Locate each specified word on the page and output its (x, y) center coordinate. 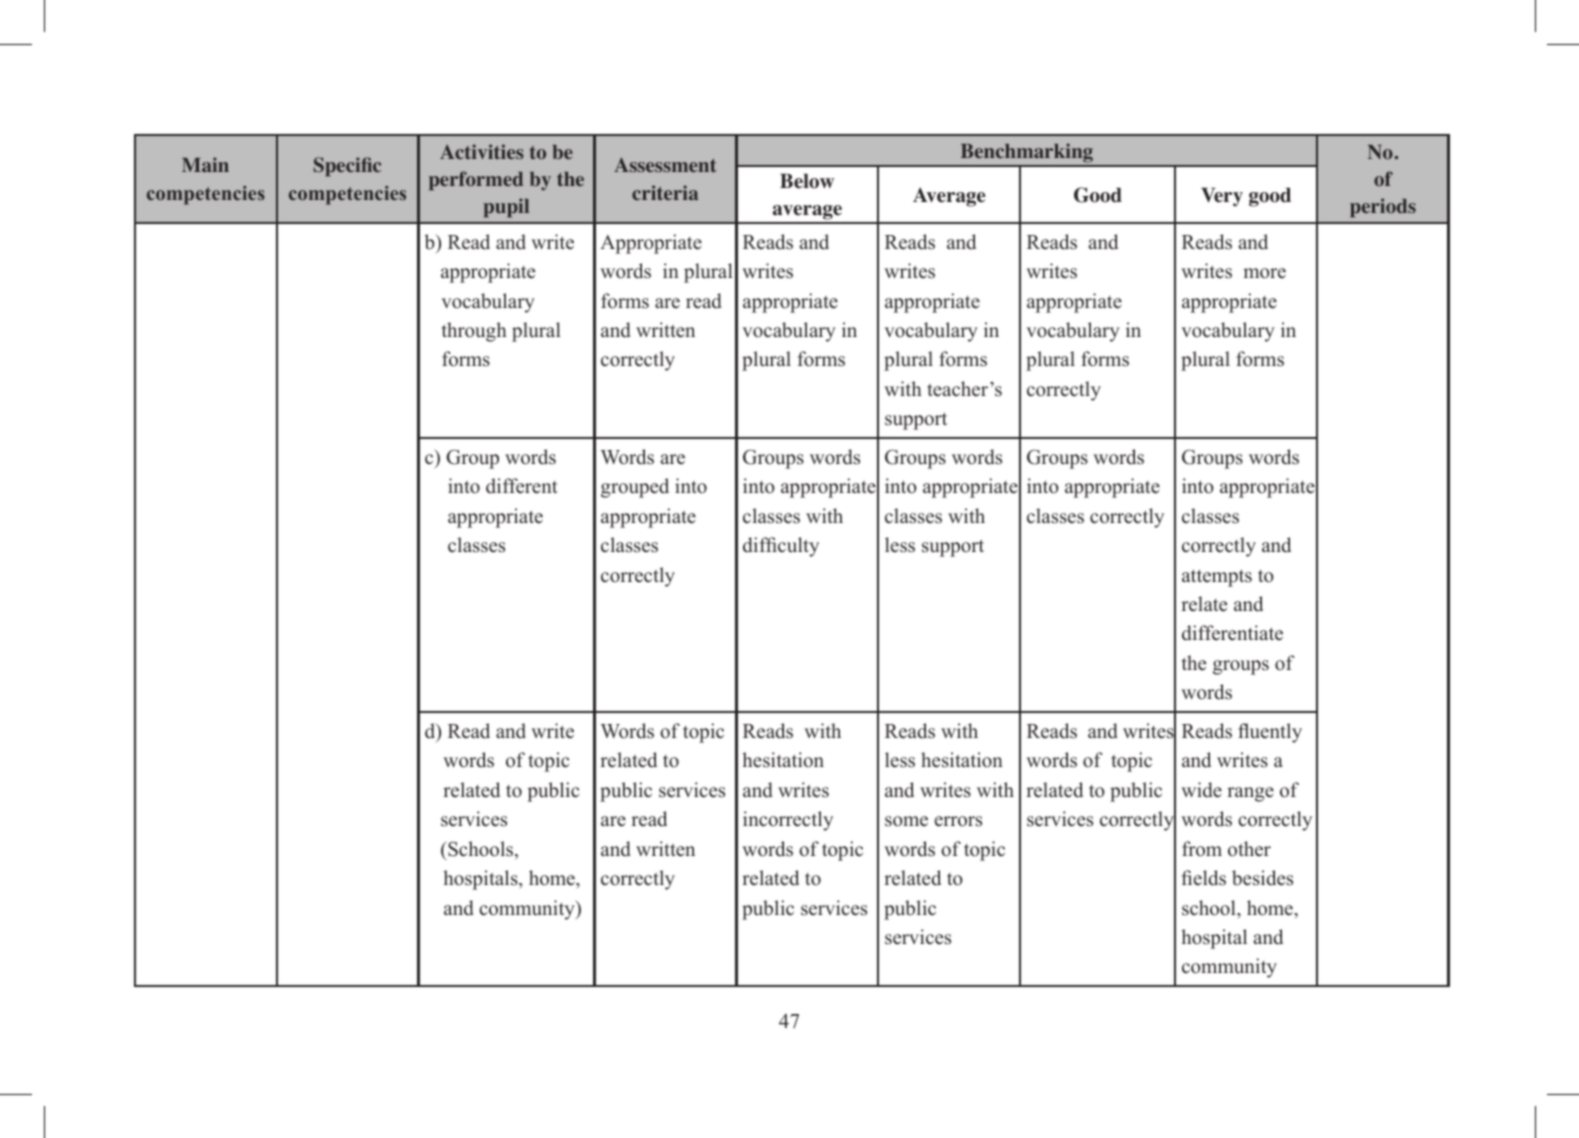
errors (958, 821)
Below (807, 181)
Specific (347, 167)
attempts (1217, 578)
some (906, 821)
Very (1222, 197)
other (1249, 849)
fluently (1270, 733)
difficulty (781, 547)
